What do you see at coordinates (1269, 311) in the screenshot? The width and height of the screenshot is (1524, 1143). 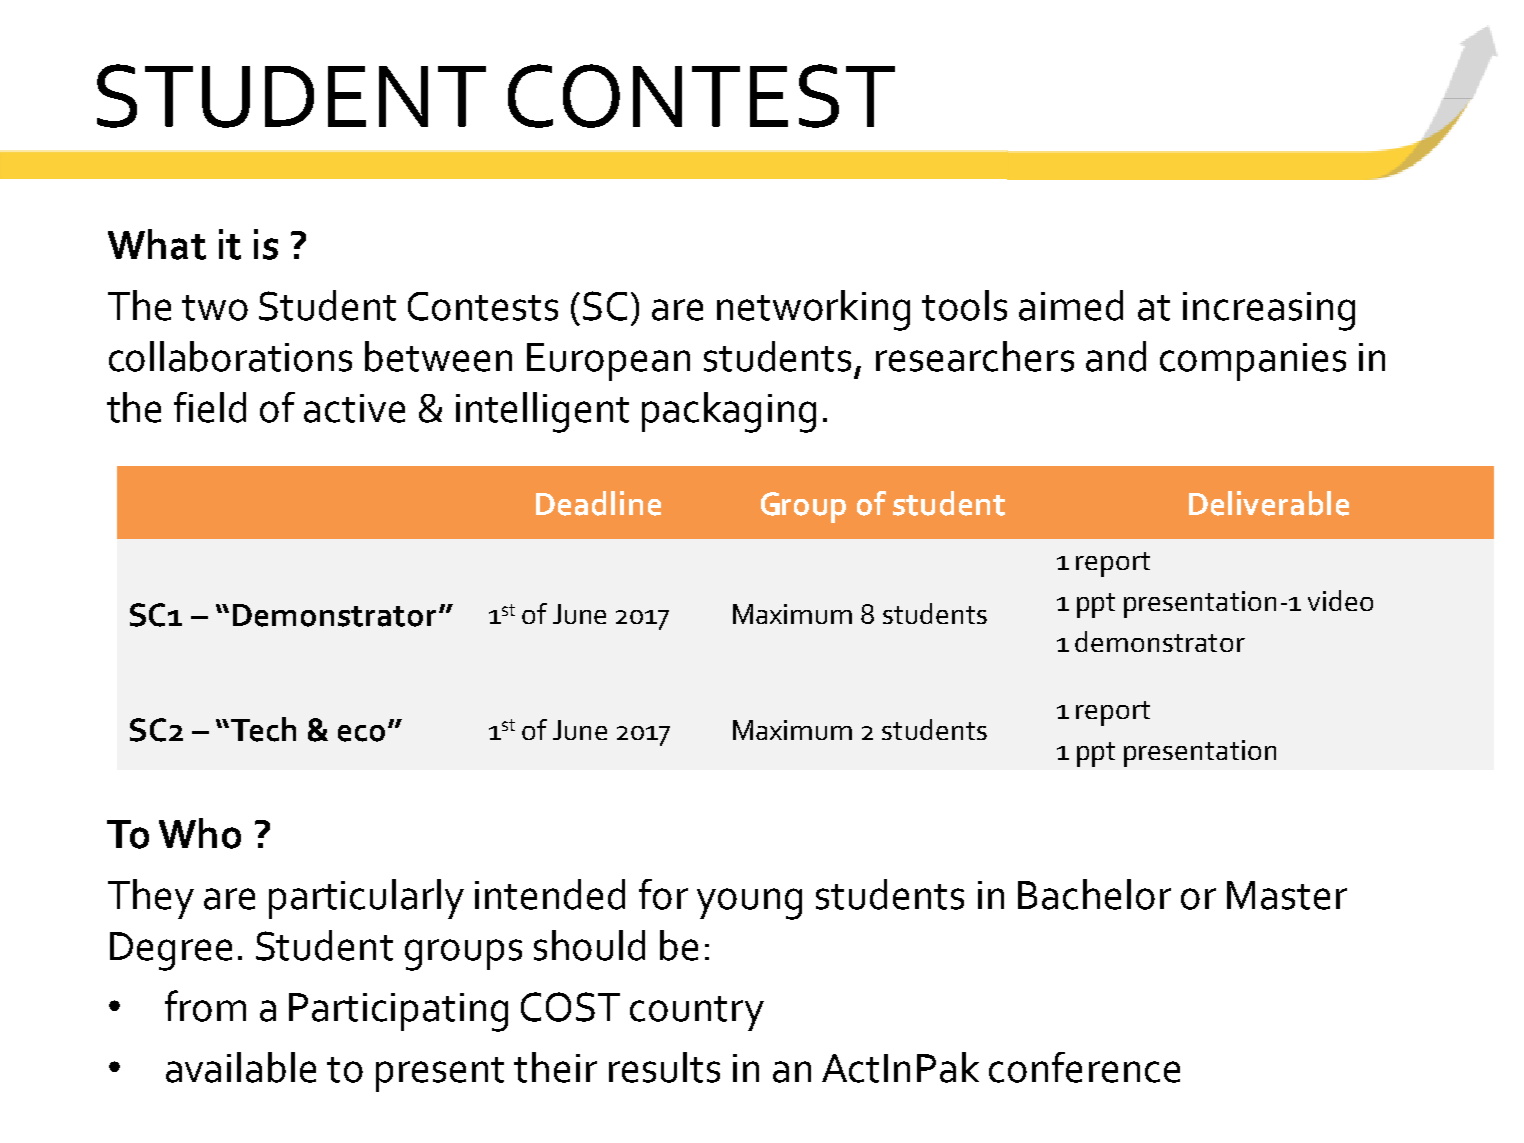 I see `increasing` at bounding box center [1269, 311].
